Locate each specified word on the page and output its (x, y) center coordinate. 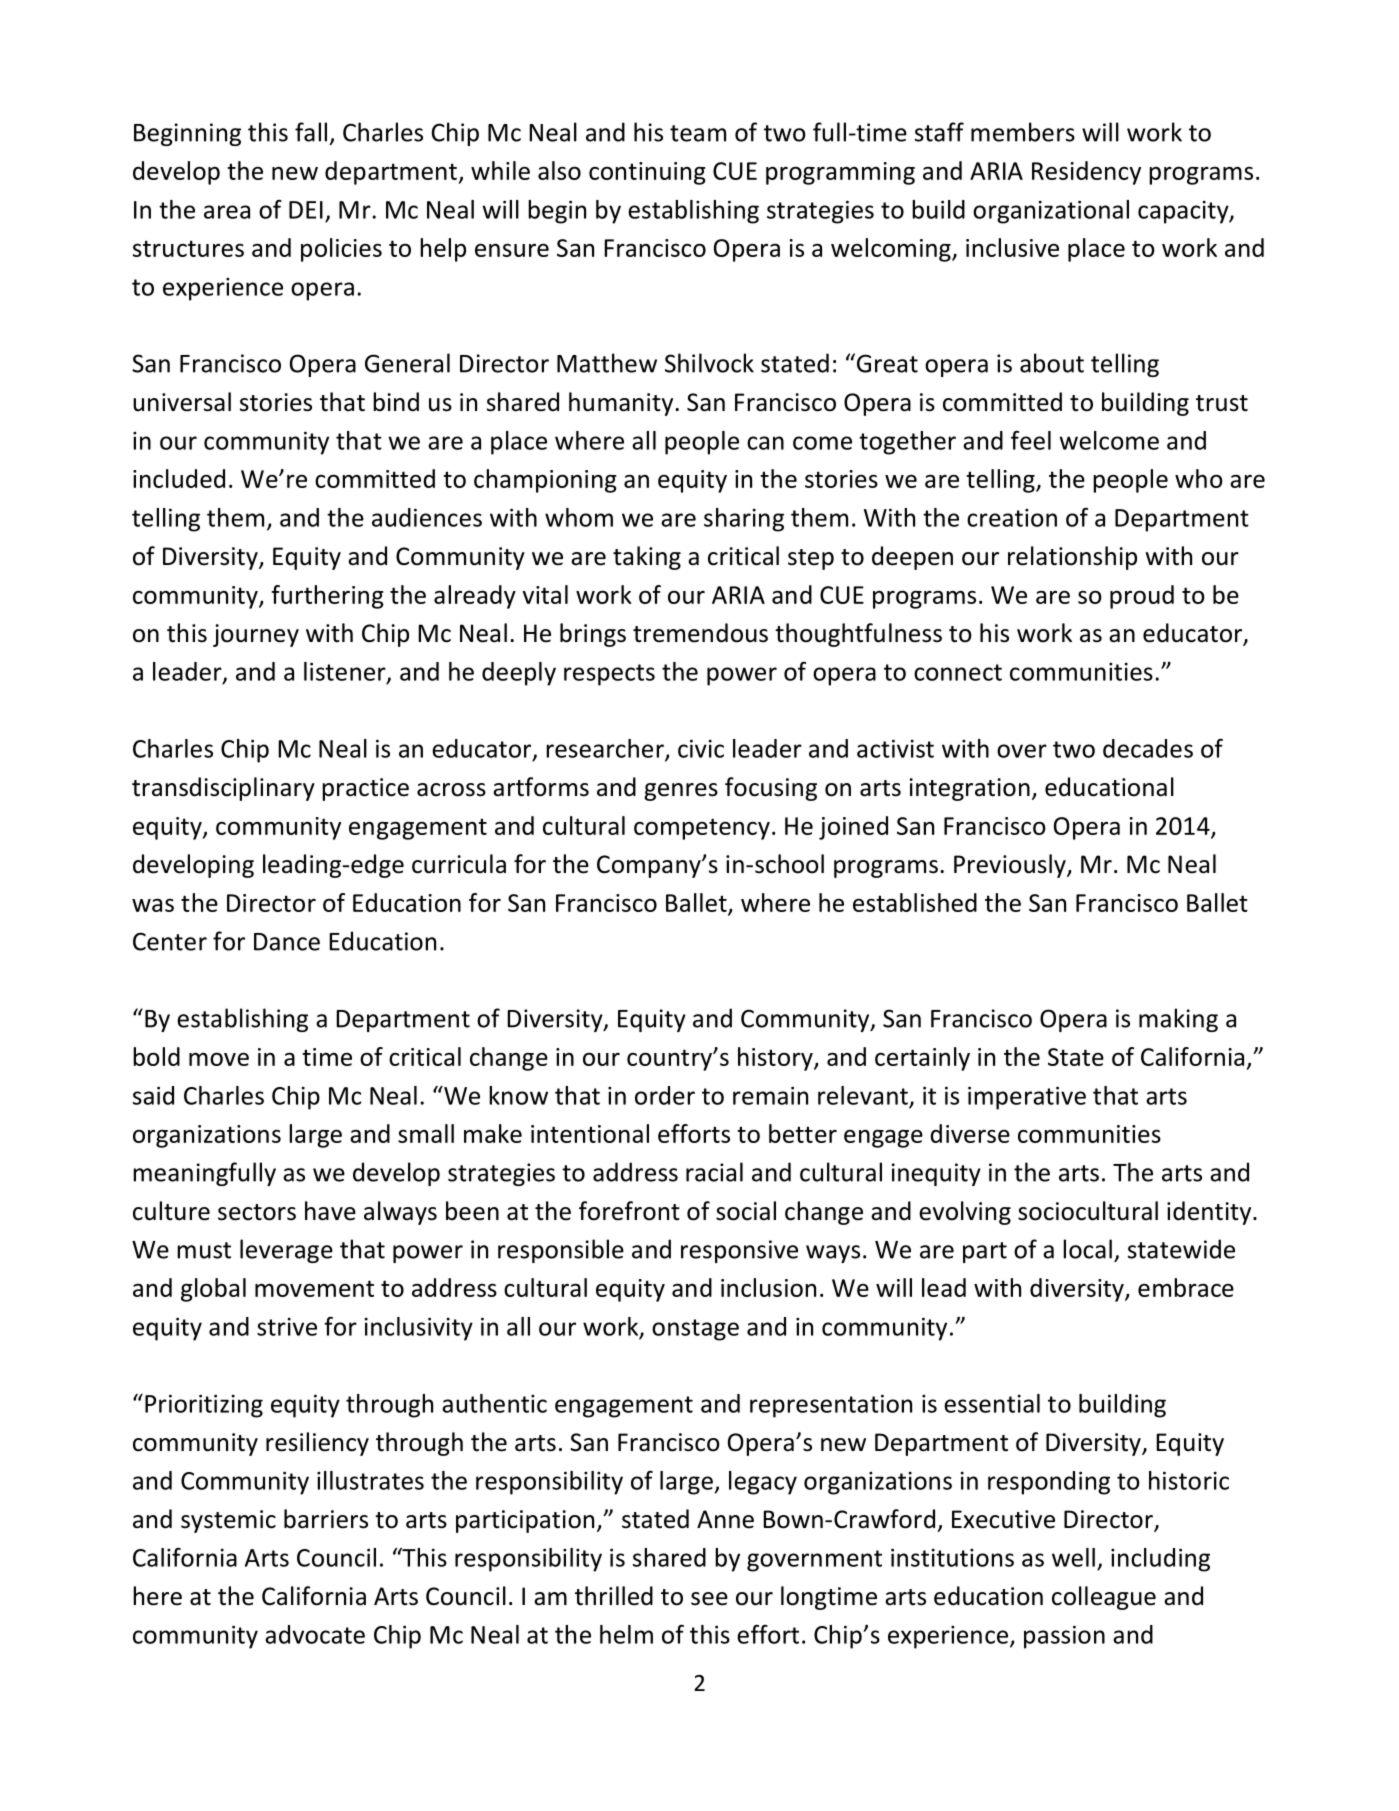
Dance (287, 942)
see (709, 1599)
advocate (315, 1634)
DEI (306, 210)
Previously (1011, 866)
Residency (1086, 173)
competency (702, 829)
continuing (647, 173)
